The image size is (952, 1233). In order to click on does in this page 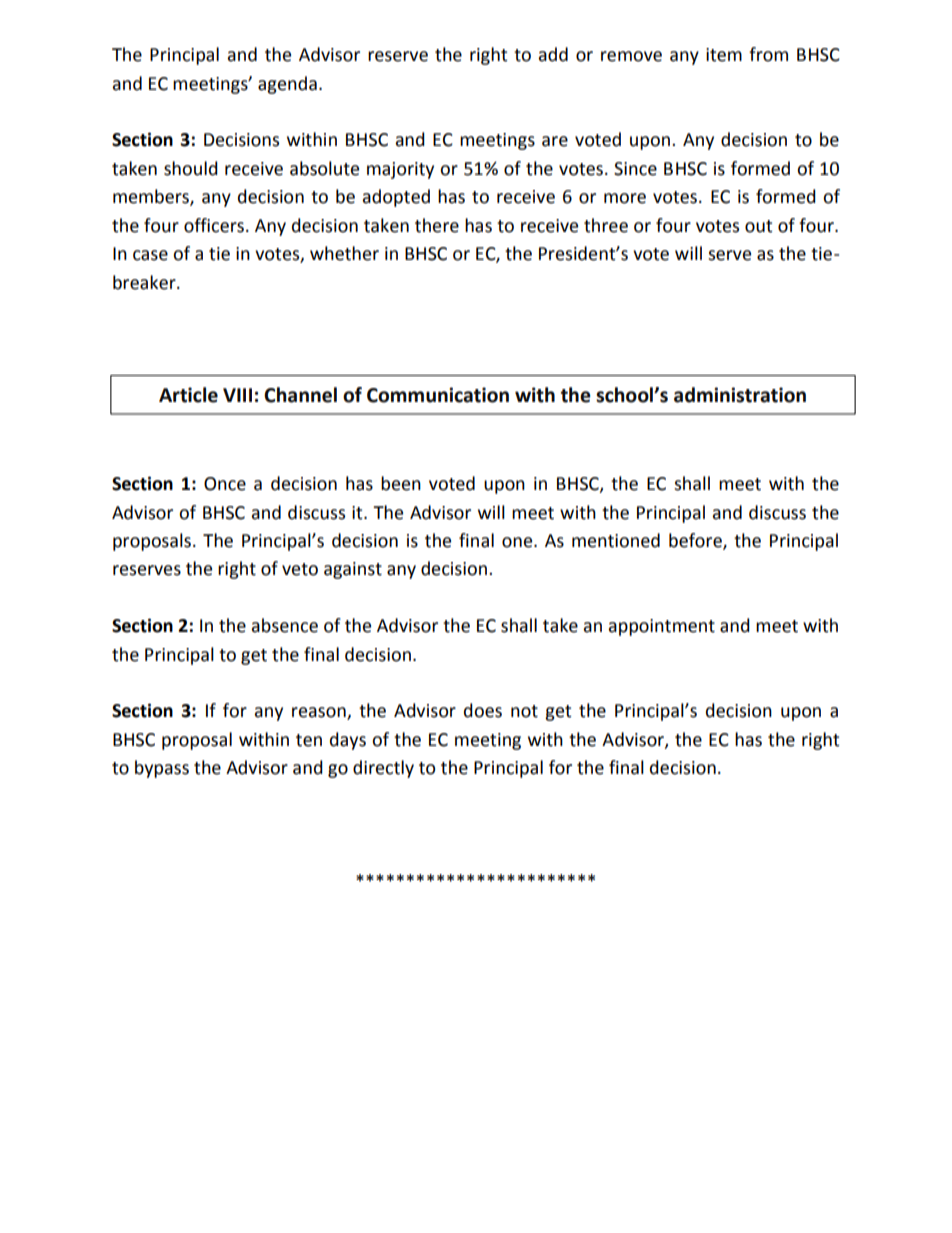, I will do `click(483, 710)`.
